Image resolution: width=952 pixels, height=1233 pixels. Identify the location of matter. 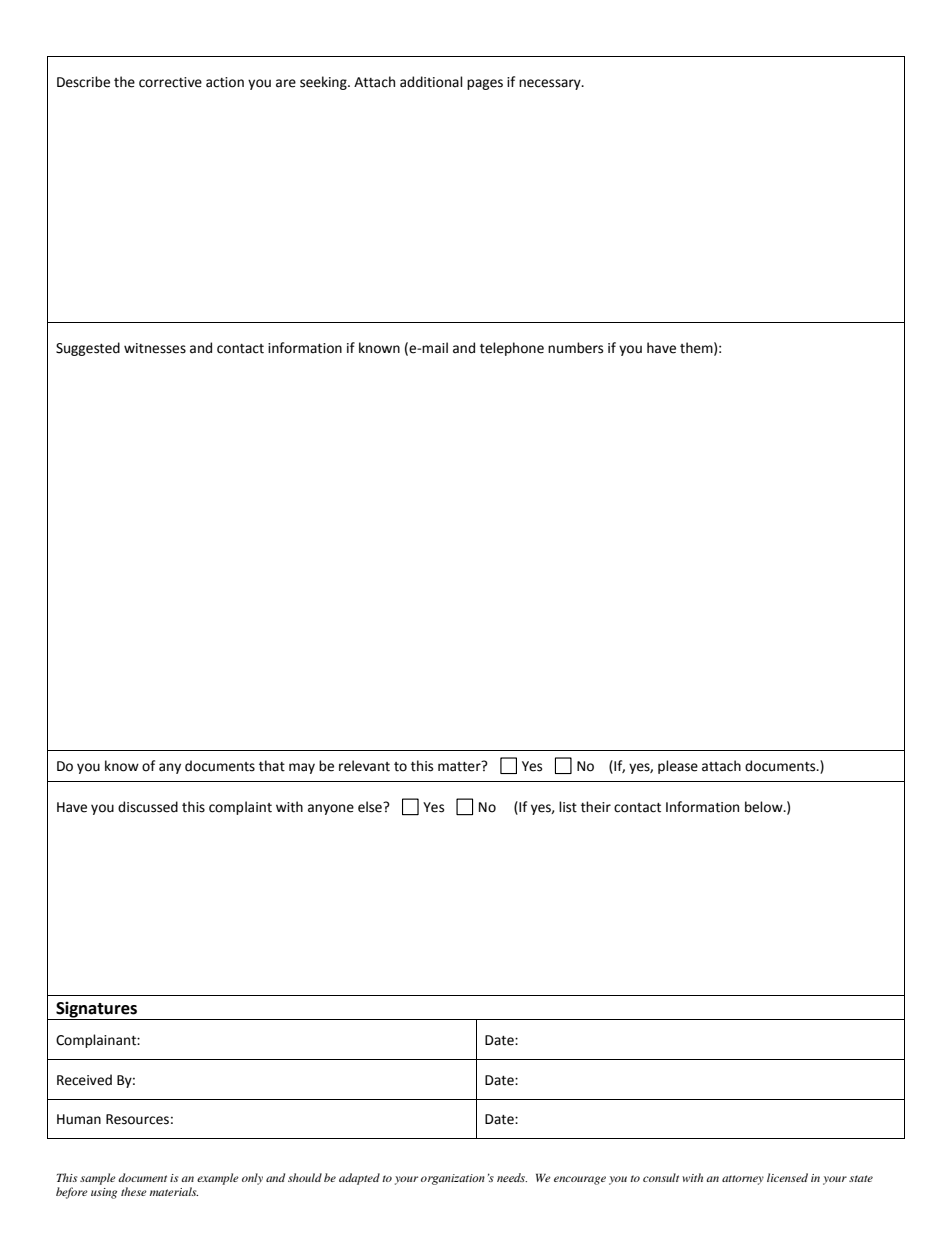
(460, 766).
